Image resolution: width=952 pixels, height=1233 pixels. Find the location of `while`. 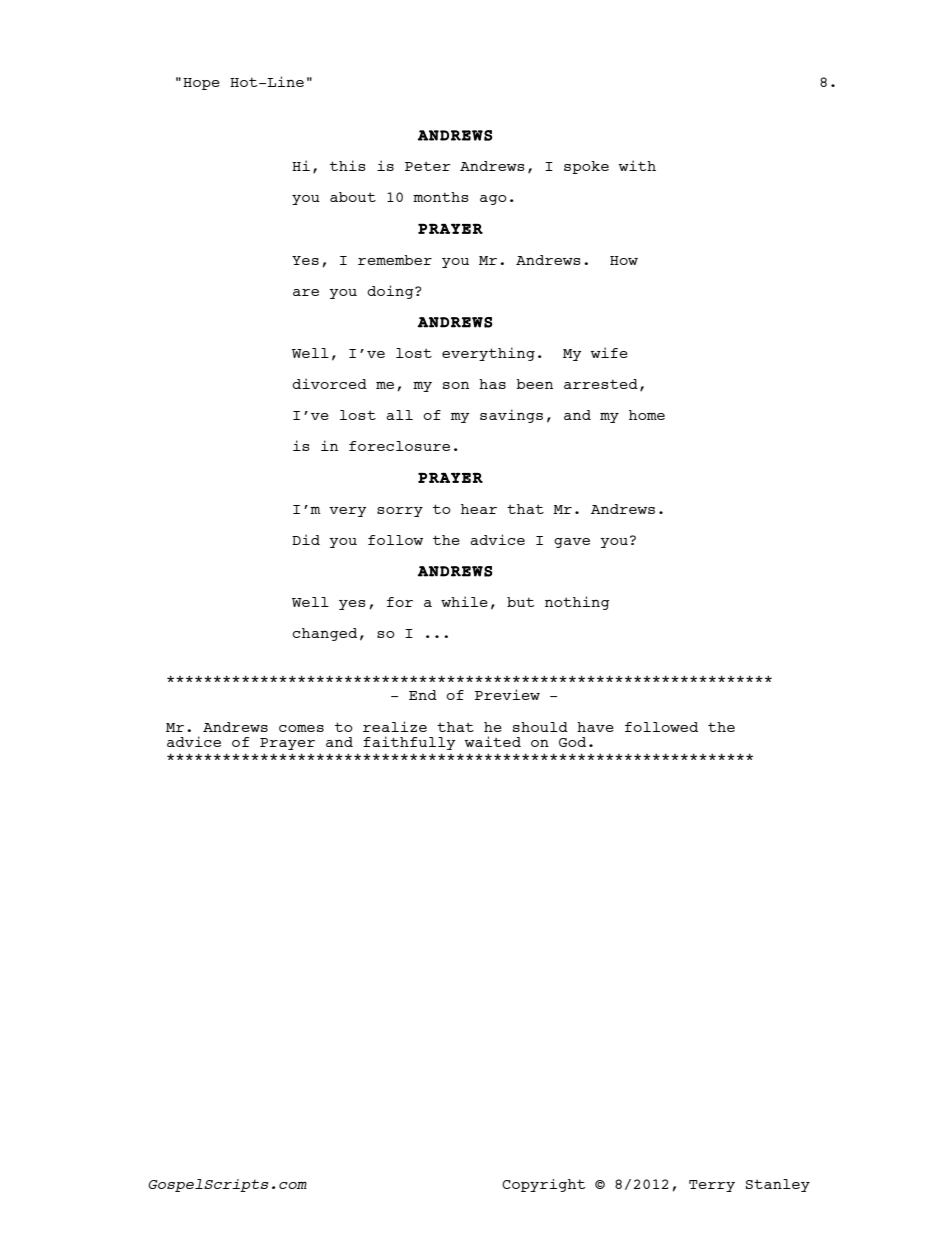

while is located at coordinates (464, 601).
